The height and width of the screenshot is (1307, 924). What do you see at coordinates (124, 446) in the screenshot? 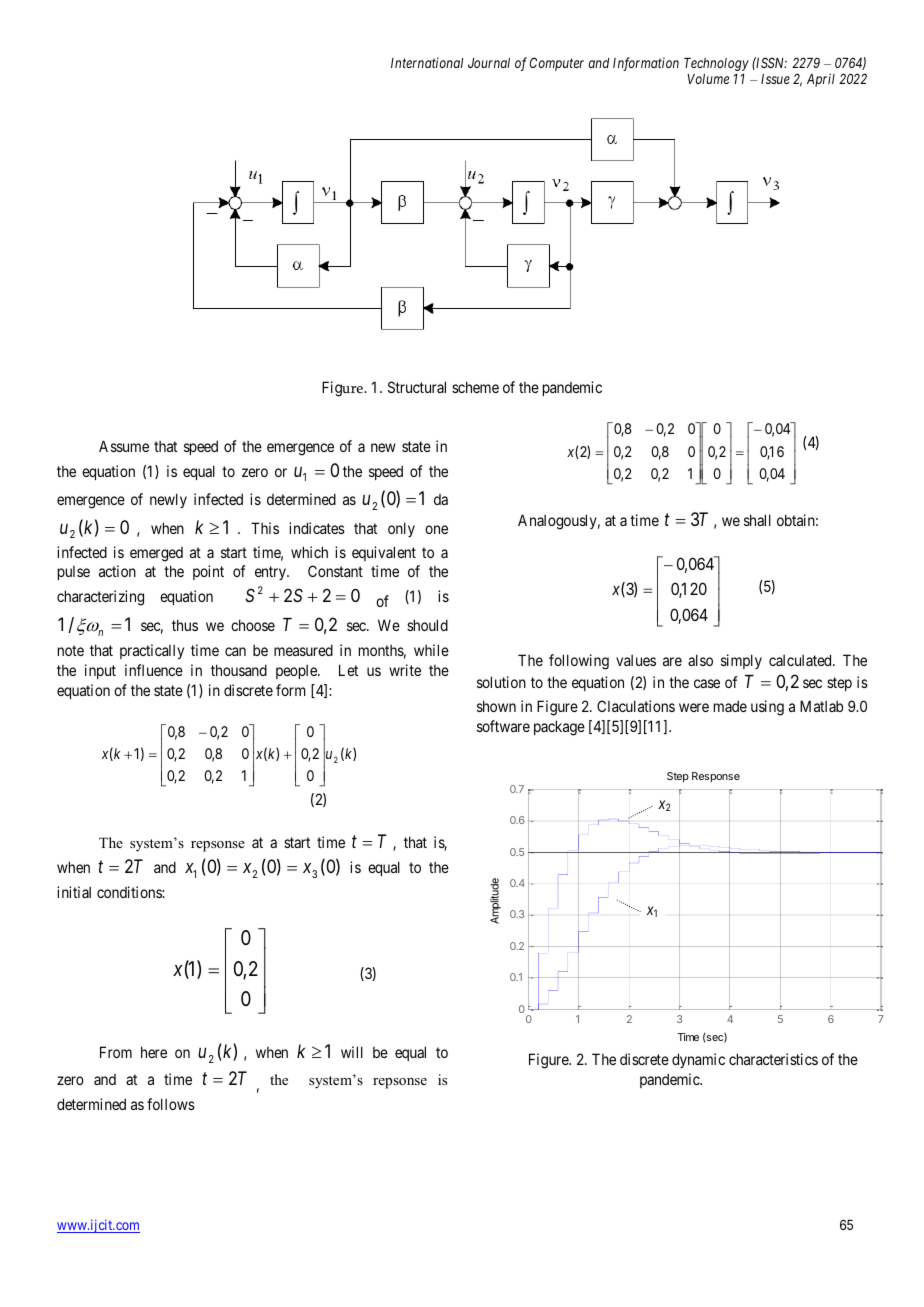
I see `Assume` at bounding box center [124, 446].
